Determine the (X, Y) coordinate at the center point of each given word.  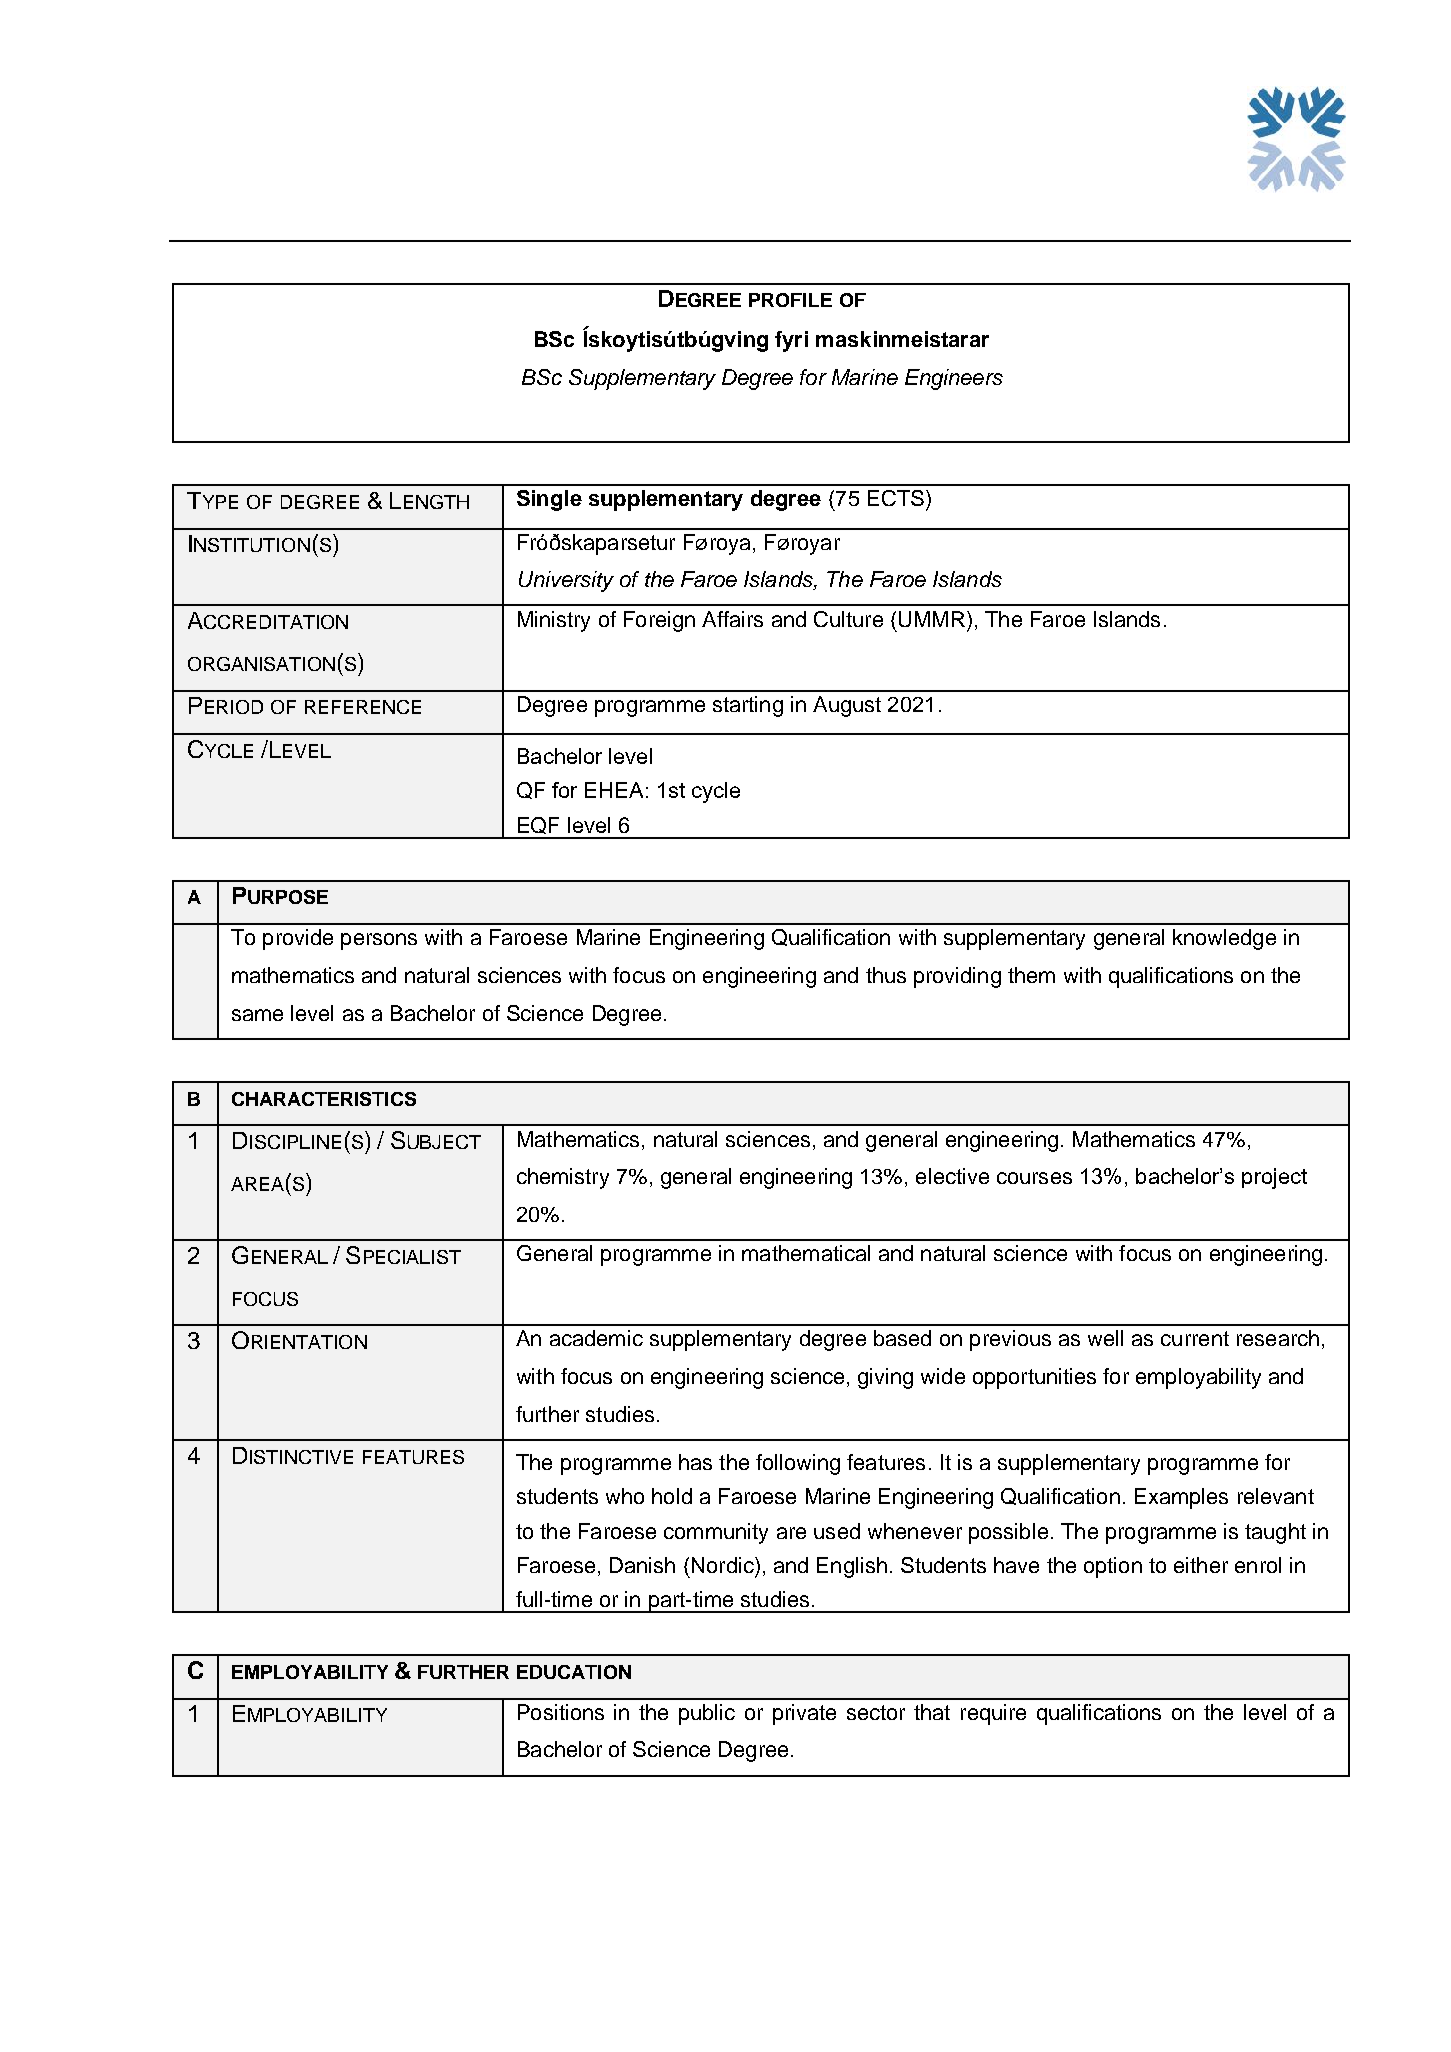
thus (886, 975)
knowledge (1224, 939)
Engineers (954, 379)
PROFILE (790, 300)
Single (549, 500)
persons (379, 941)
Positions (561, 1712)
